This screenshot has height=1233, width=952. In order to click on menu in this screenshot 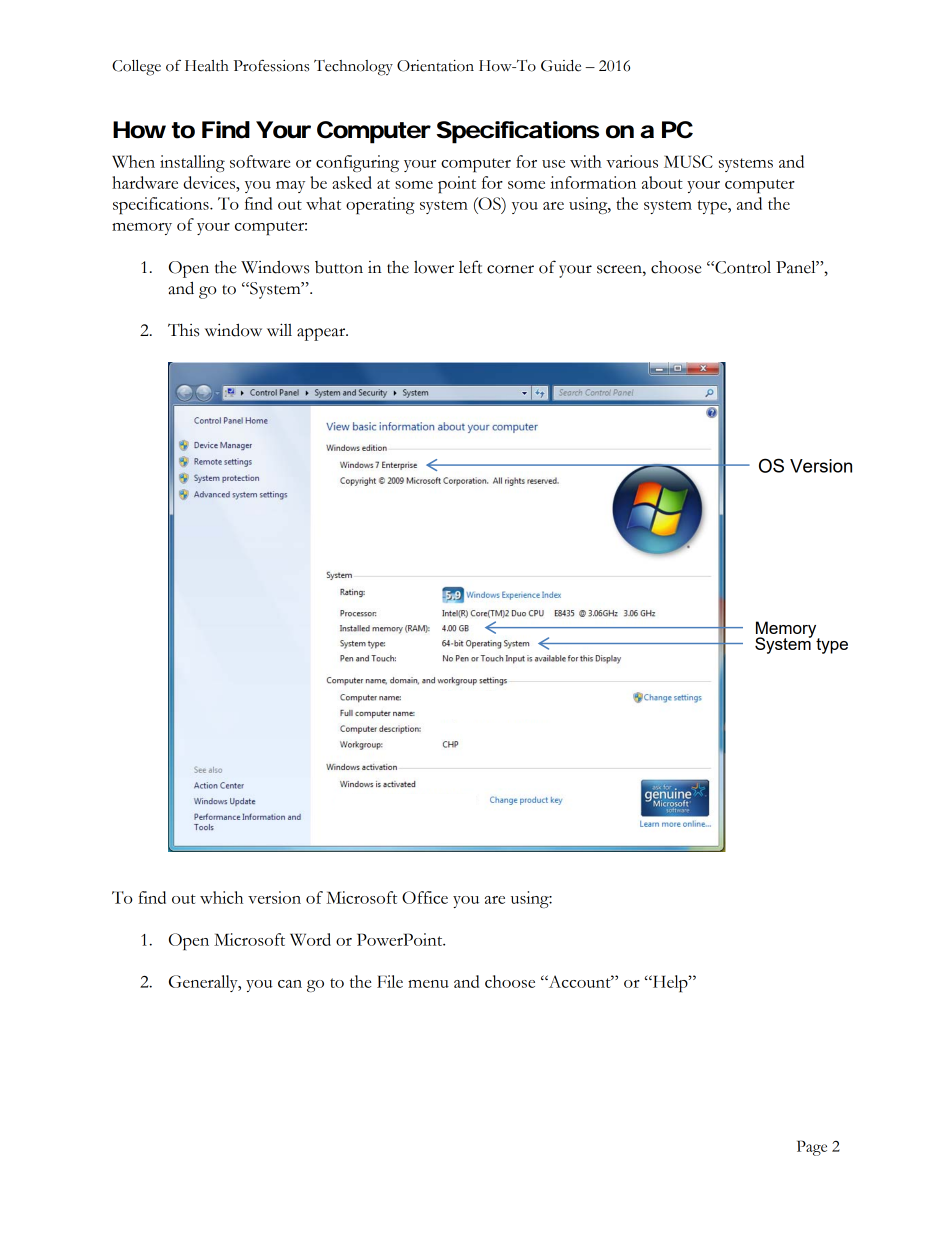, I will do `click(428, 984)`.
